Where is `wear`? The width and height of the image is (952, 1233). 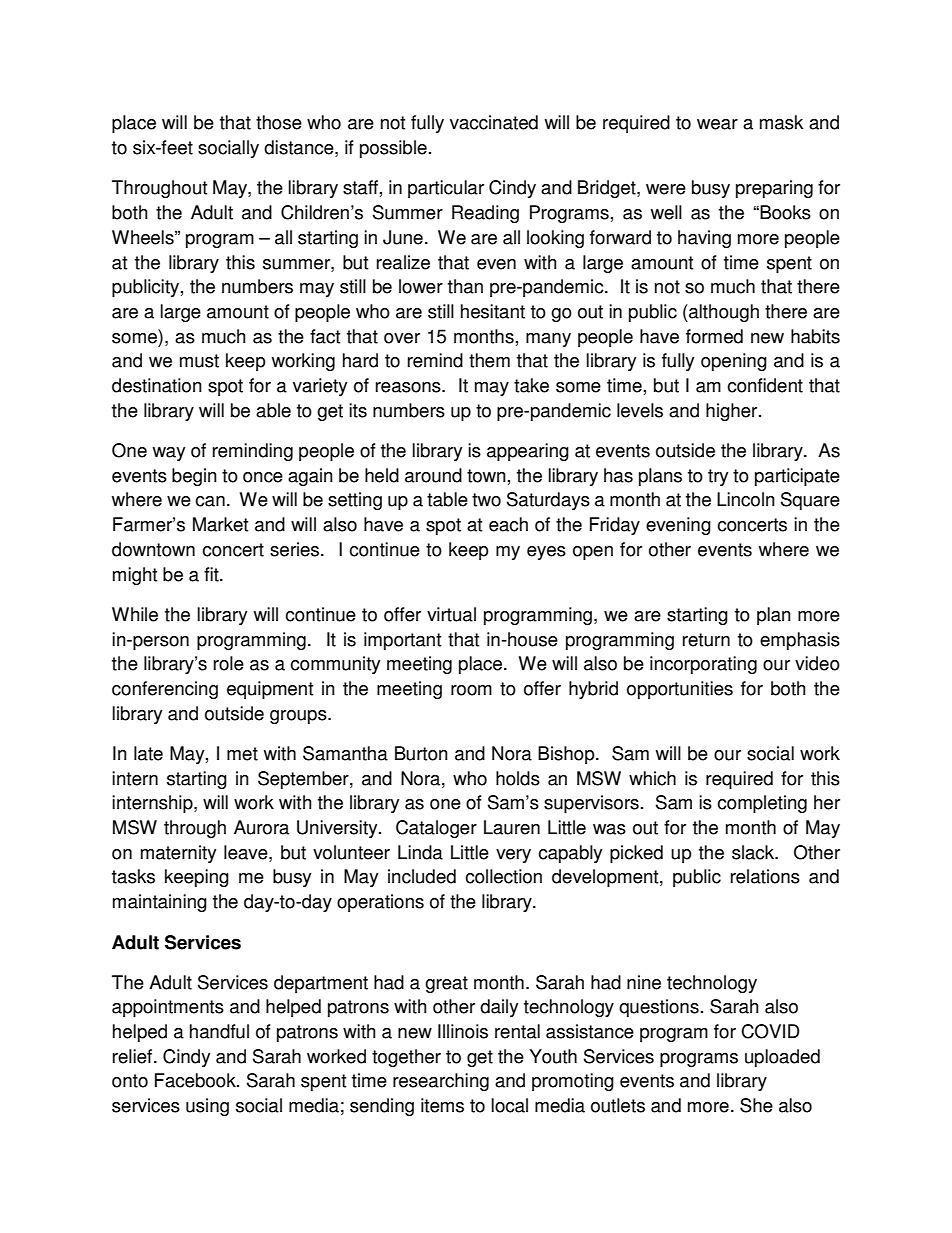 wear is located at coordinates (717, 124).
